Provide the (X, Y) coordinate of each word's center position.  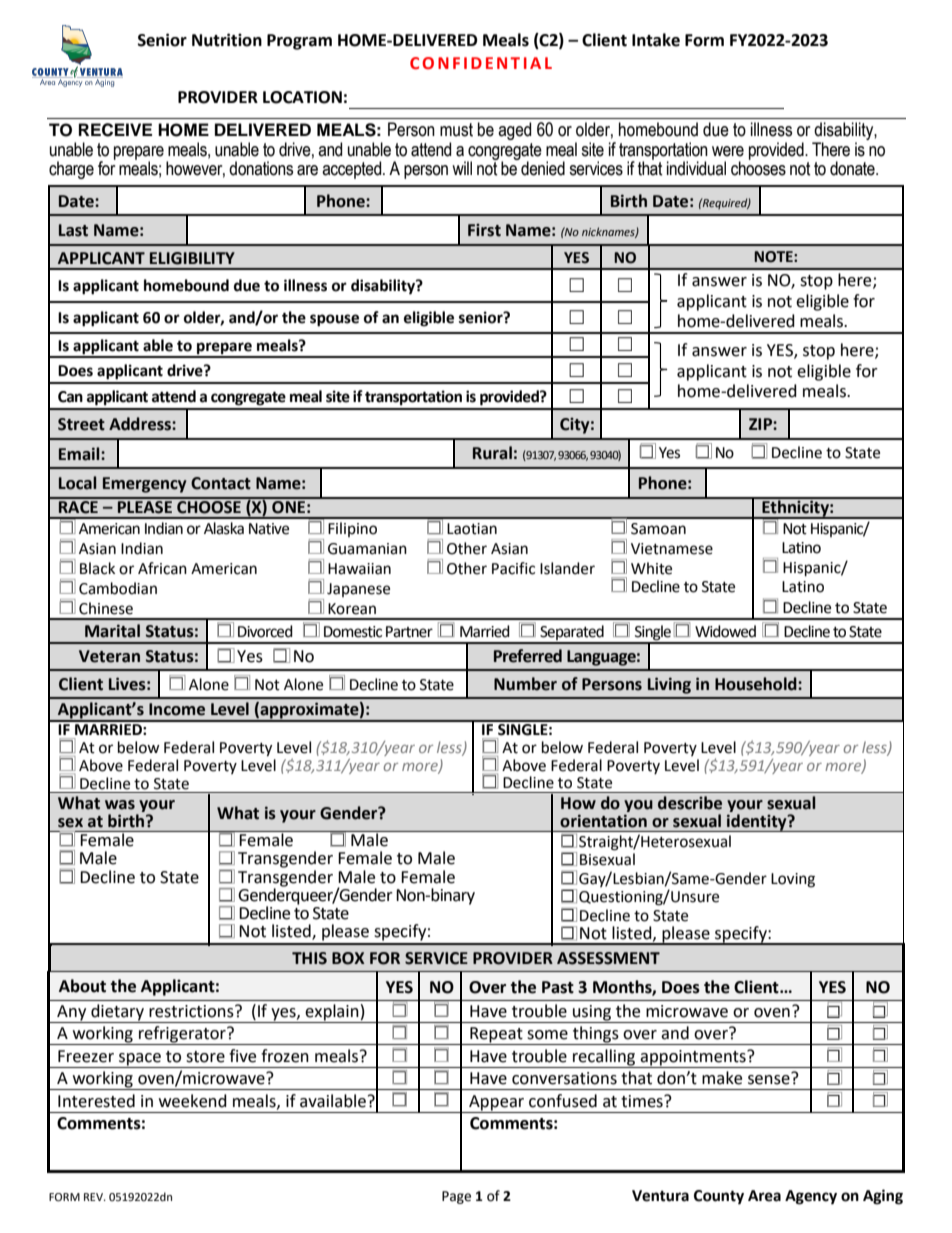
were (728, 151)
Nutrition (227, 40)
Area (764, 1196)
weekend (193, 1101)
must (456, 130)
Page (456, 1197)
